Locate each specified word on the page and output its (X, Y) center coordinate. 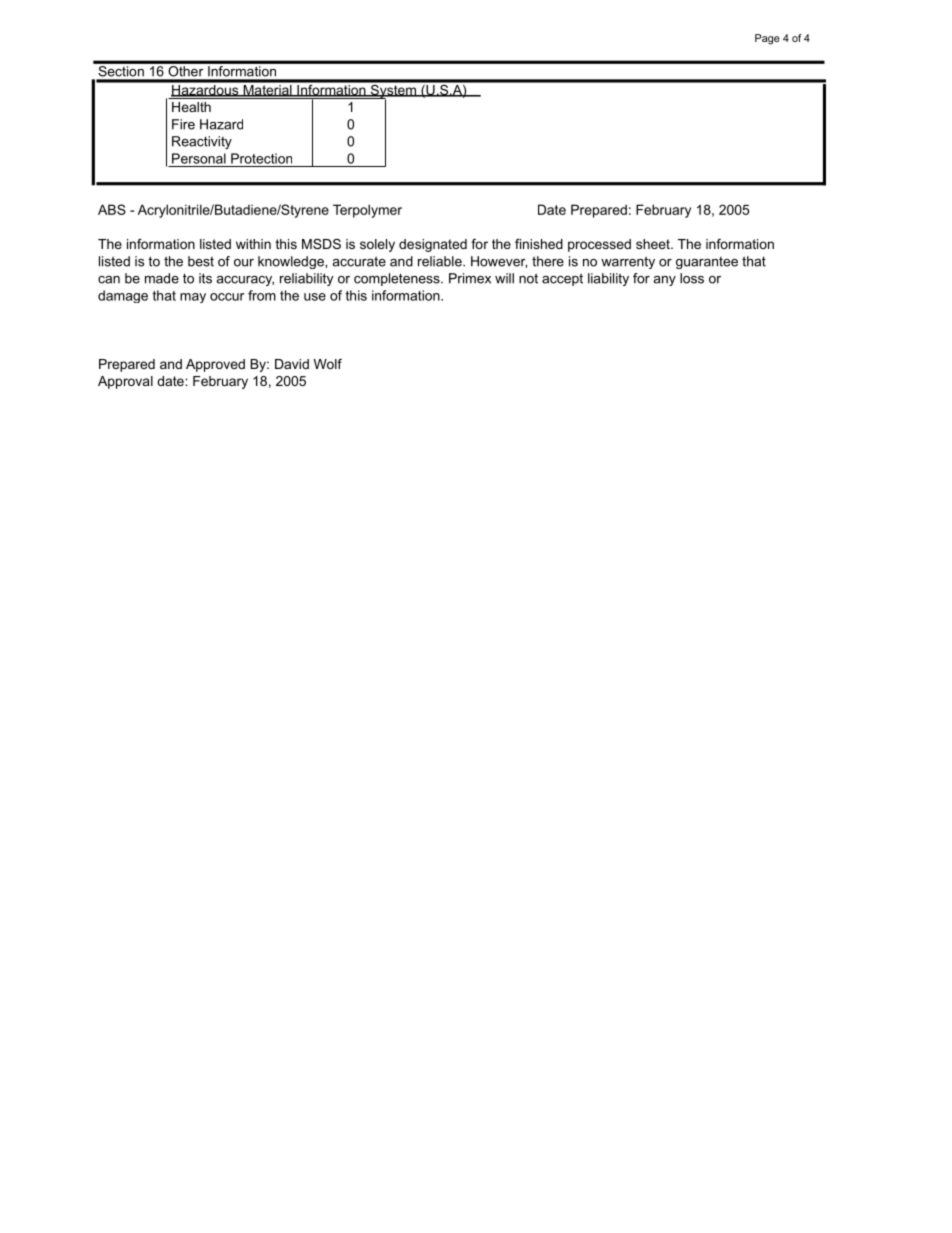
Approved (215, 365)
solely (377, 245)
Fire (183, 124)
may (193, 298)
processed (599, 245)
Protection (261, 158)
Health (191, 107)
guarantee (707, 263)
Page (767, 39)
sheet (654, 244)
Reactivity (202, 142)
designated (433, 245)
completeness (398, 279)
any (664, 281)
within (253, 244)
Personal (199, 158)
